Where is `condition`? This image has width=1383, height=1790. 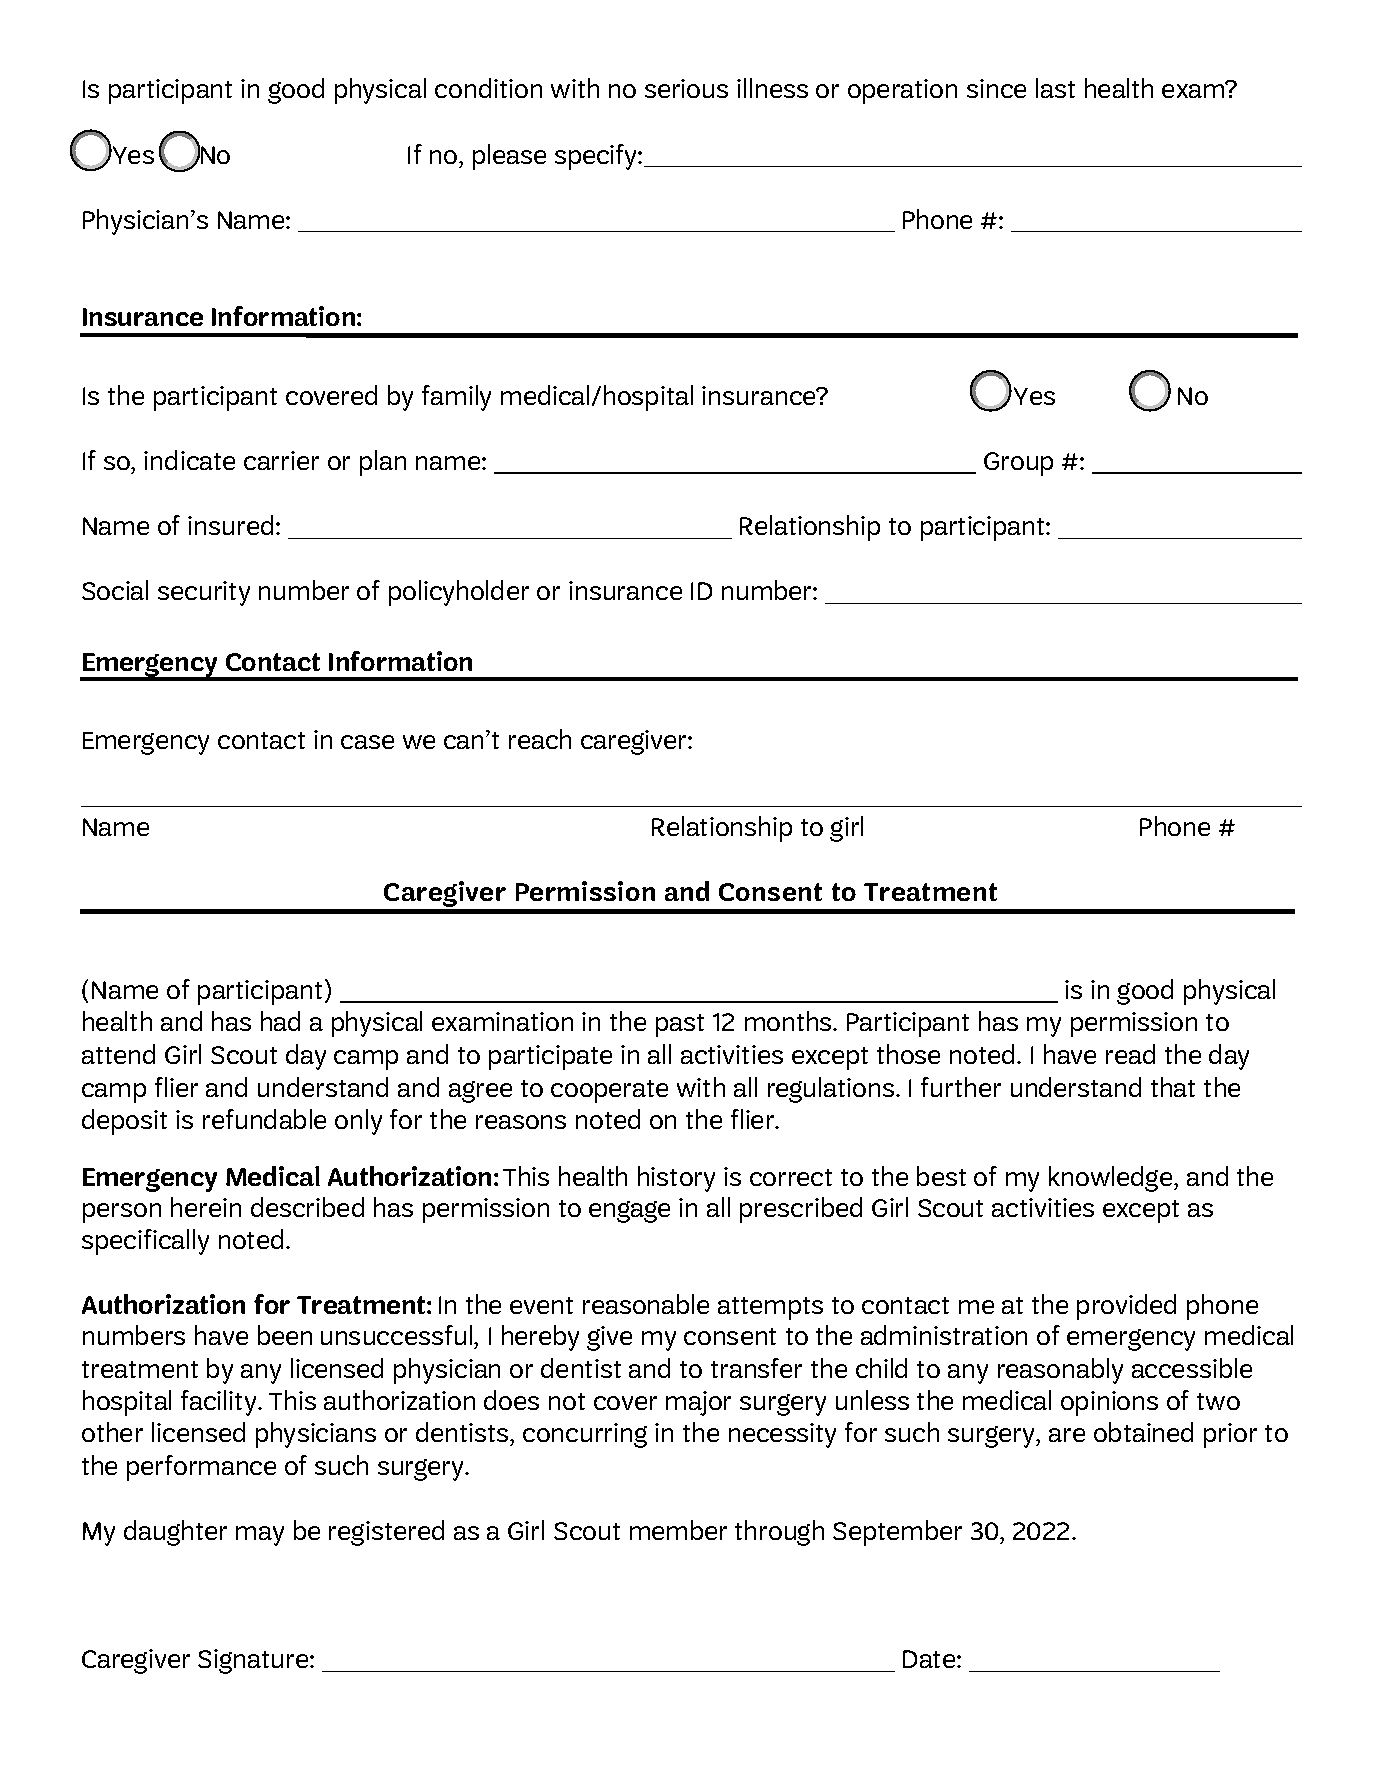 condition is located at coordinates (488, 88).
